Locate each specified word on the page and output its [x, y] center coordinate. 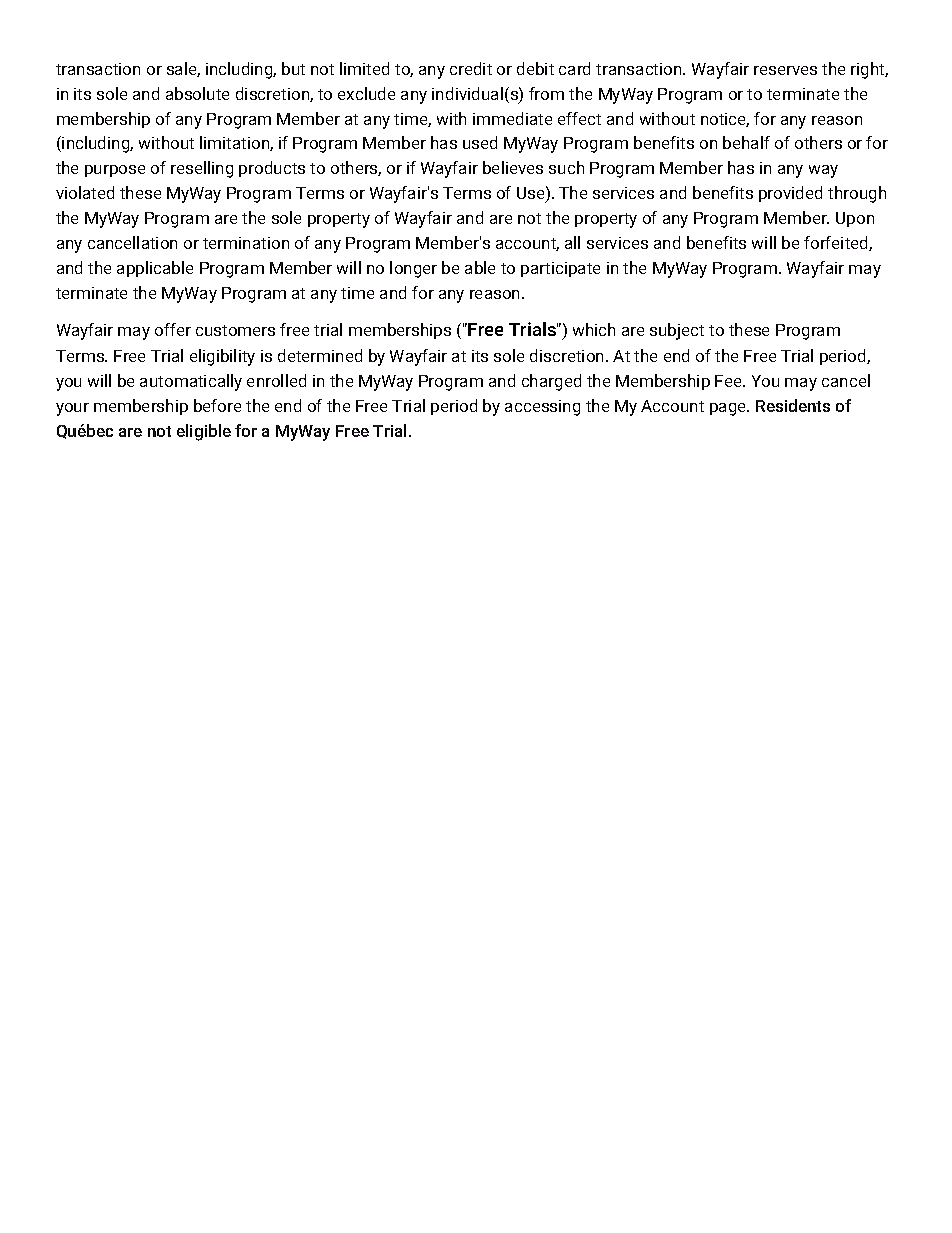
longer [413, 269]
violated [85, 192]
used [480, 142]
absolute [197, 93]
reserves [785, 70]
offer [173, 329]
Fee [729, 381]
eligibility [222, 357]
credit [471, 68]
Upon [855, 219]
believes [513, 167]
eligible [204, 432]
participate [560, 269]
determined [320, 355]
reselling [202, 169]
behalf [746, 142]
